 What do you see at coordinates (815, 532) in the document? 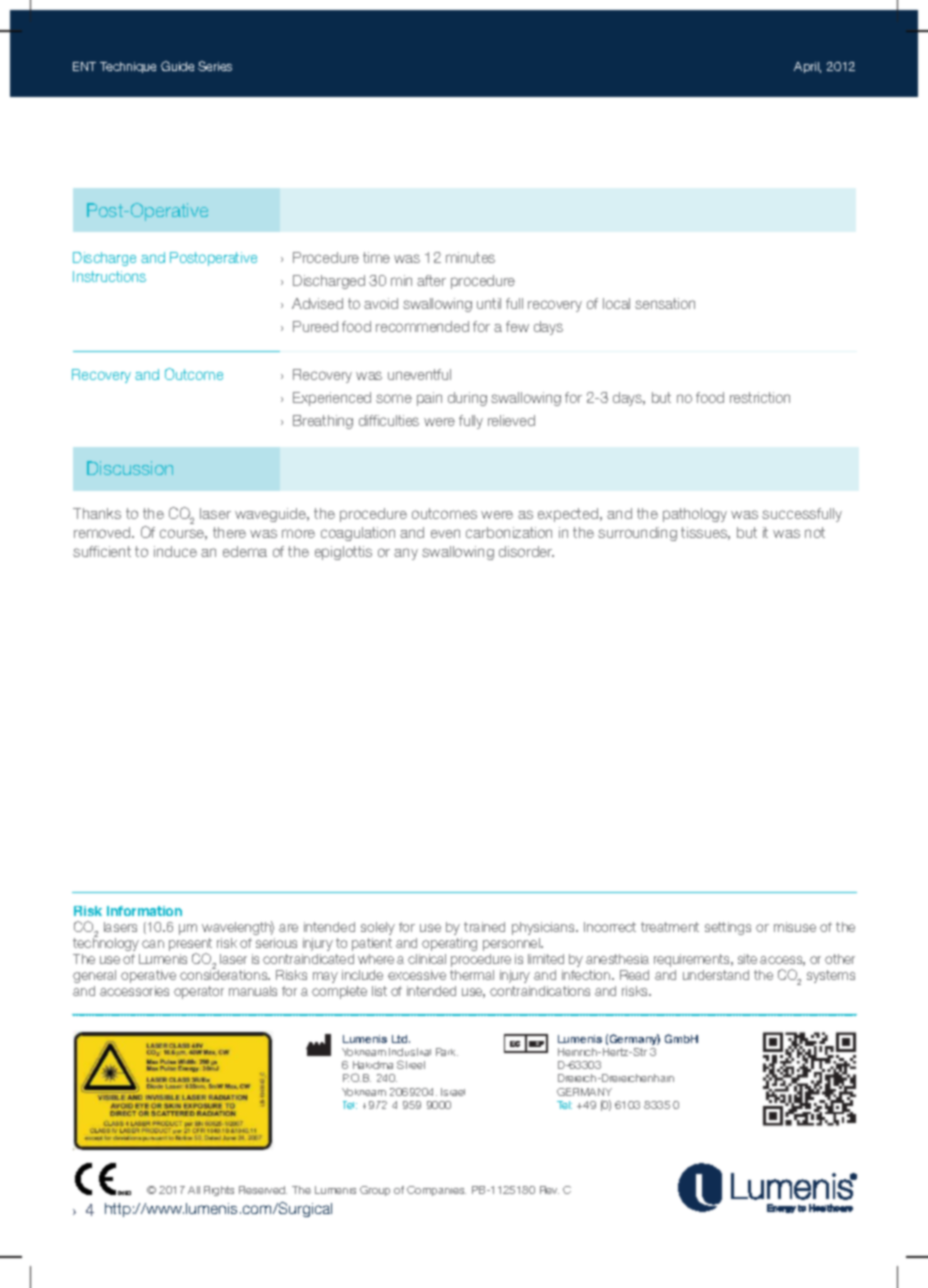
I see `not` at bounding box center [815, 532].
